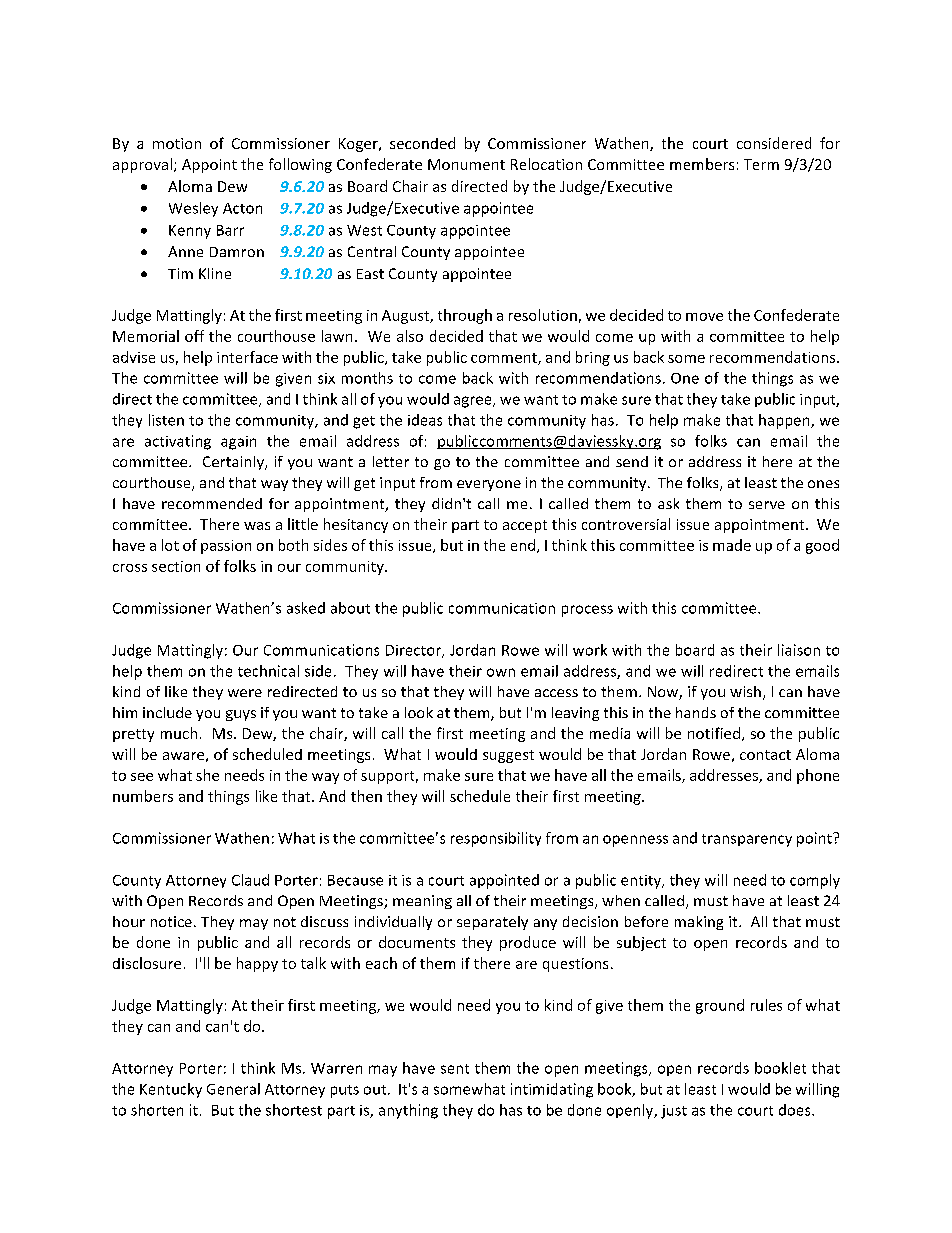 The width and height of the image is (952, 1233). Describe the element at coordinates (501, 672) in the image. I see `own` at that location.
